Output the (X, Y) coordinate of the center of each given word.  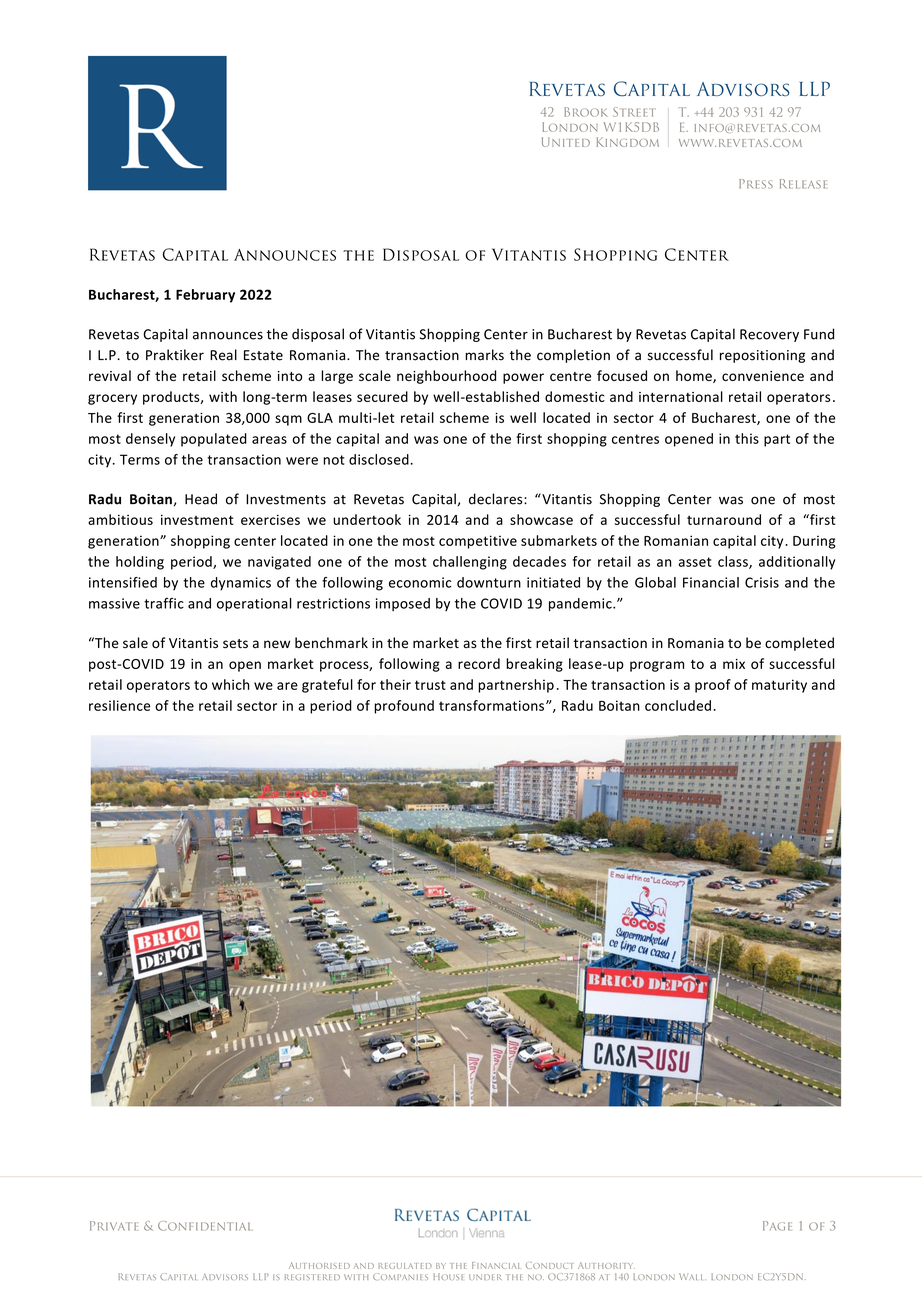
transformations (491, 705)
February (205, 296)
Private (114, 1226)
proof (713, 686)
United (566, 142)
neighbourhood (446, 377)
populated (214, 440)
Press (756, 184)
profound (404, 707)
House (448, 1276)
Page (777, 1226)
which (230, 684)
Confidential (204, 1226)
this (747, 438)
